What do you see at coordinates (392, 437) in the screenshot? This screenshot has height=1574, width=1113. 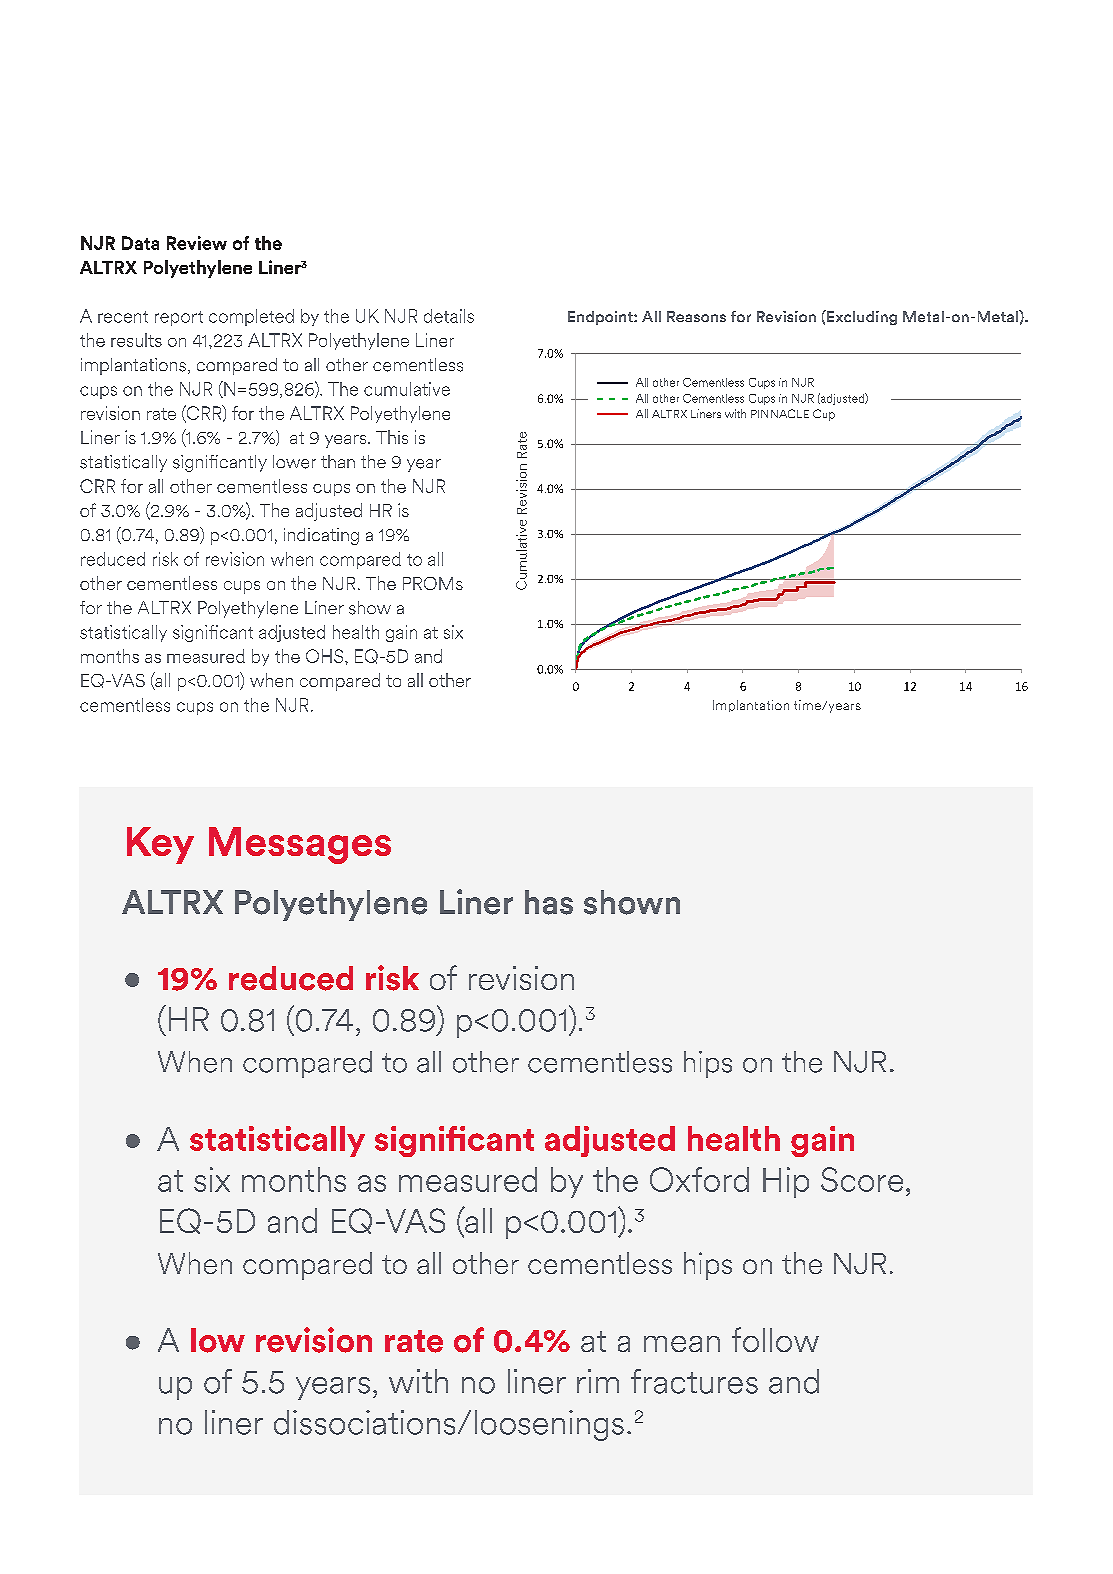 I see `This` at bounding box center [392, 437].
